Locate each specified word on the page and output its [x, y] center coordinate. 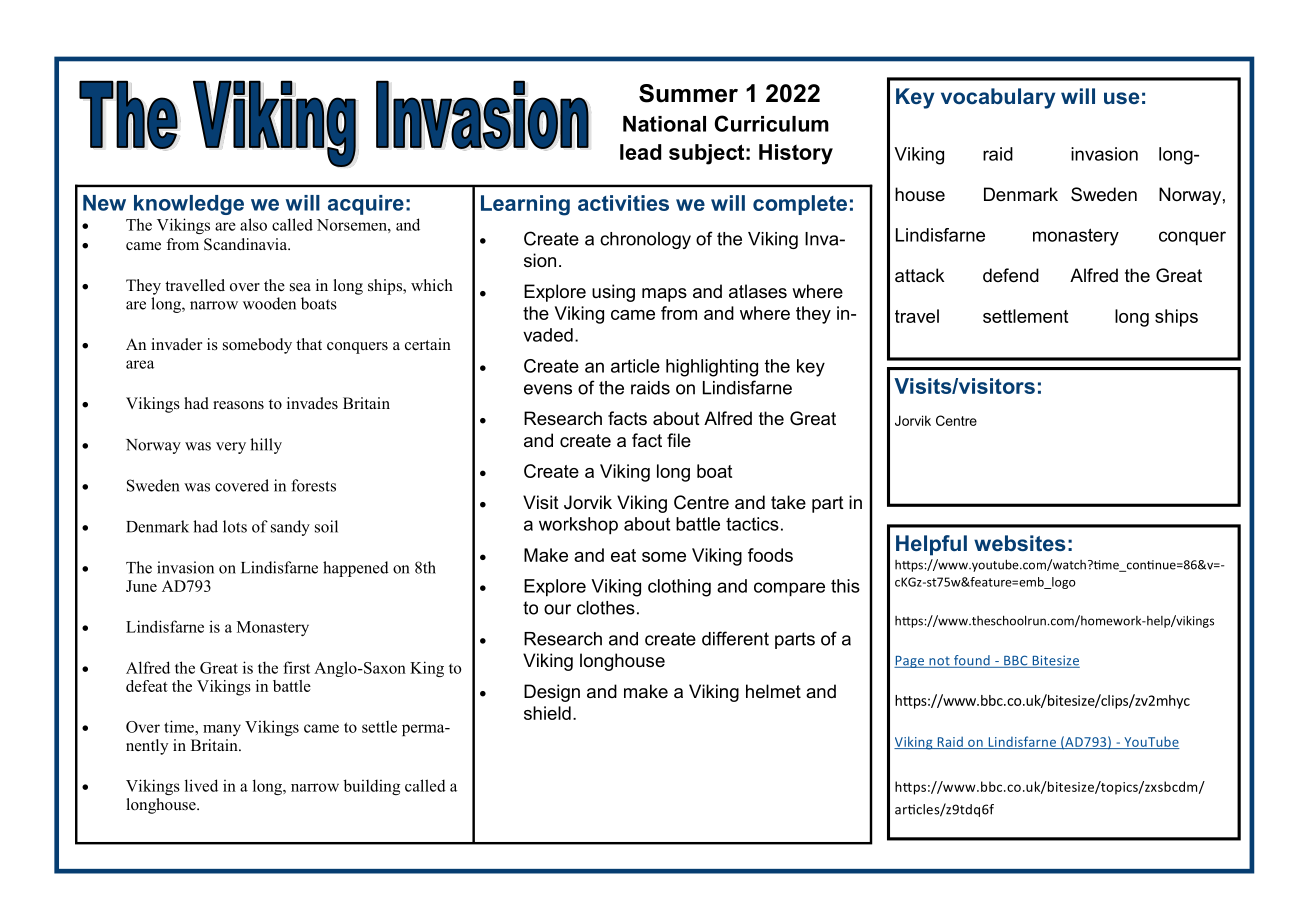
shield [547, 713]
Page [910, 662]
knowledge [189, 205]
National [664, 124]
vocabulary [998, 98]
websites [1020, 543]
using [613, 293]
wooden [269, 303]
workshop [578, 526]
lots [235, 526]
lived [201, 785]
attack [919, 275]
